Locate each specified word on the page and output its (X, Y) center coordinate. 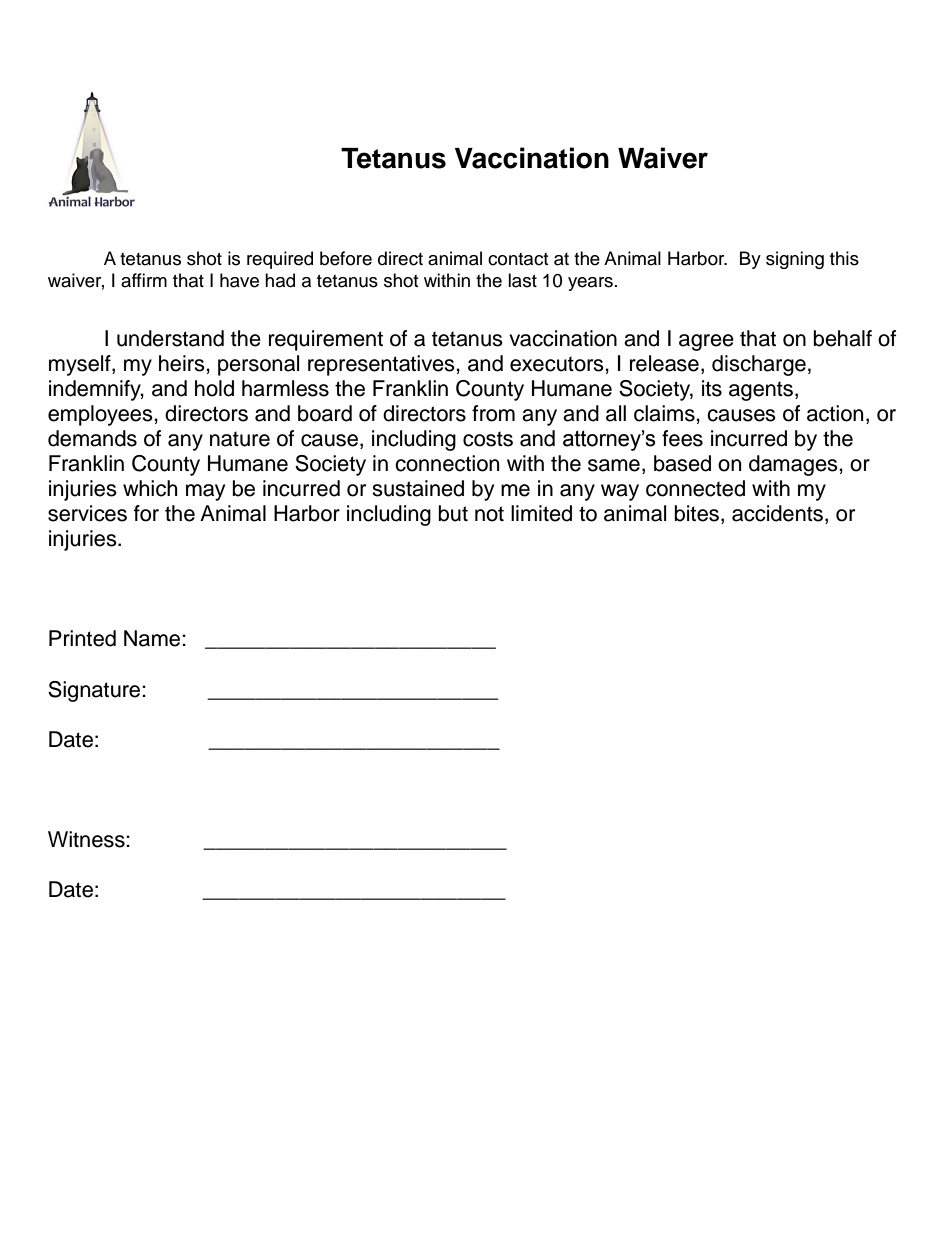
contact (518, 259)
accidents (779, 514)
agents (761, 391)
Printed (82, 638)
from (493, 413)
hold (214, 388)
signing (795, 260)
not (489, 514)
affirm (144, 280)
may (205, 492)
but (453, 513)
